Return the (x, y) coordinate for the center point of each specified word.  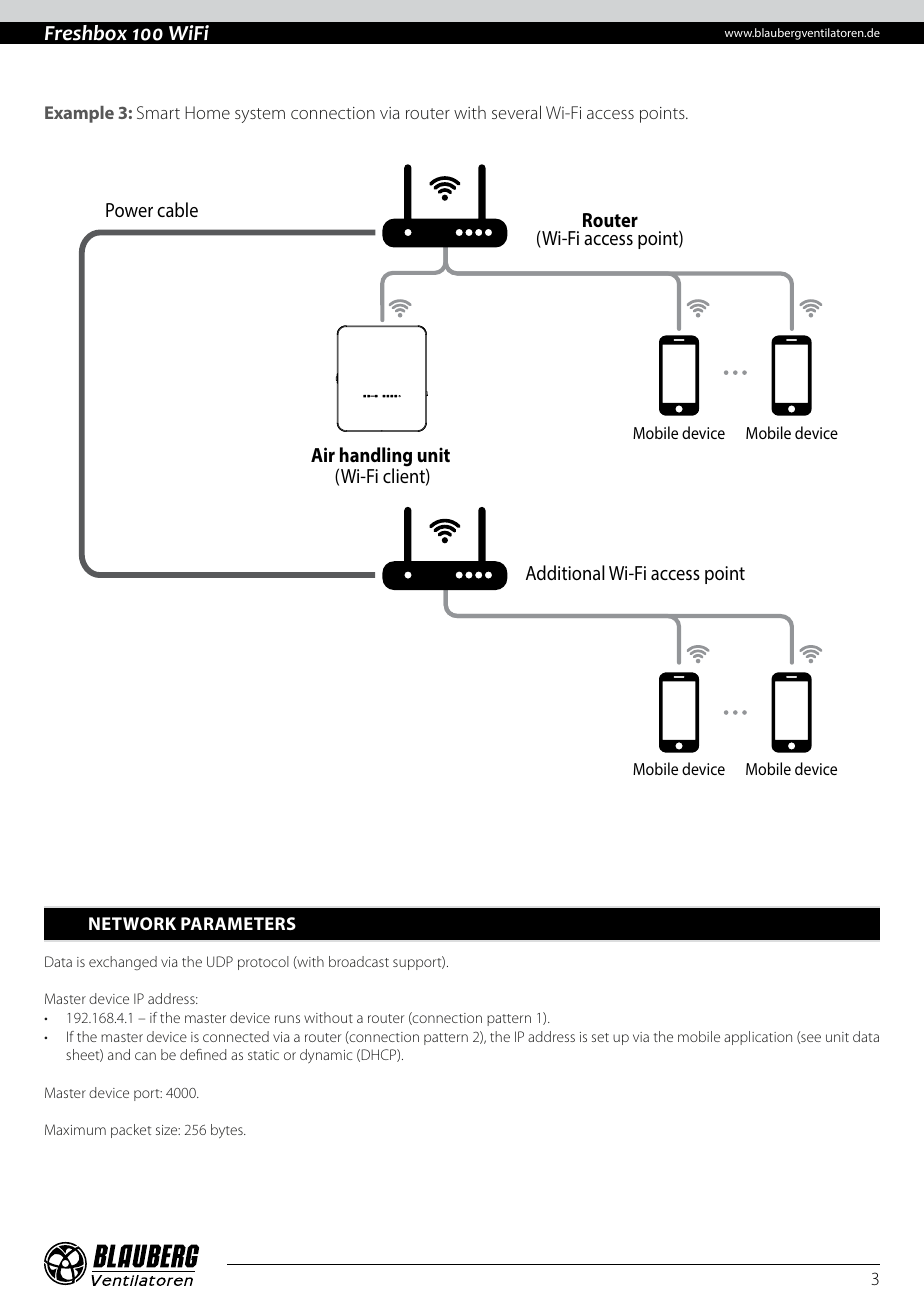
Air (323, 454)
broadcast (359, 961)
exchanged (123, 963)
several (516, 112)
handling (375, 458)
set (600, 1037)
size (168, 1130)
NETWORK (132, 923)
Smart (158, 112)
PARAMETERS (238, 923)
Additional (565, 572)
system (260, 115)
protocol (263, 963)
